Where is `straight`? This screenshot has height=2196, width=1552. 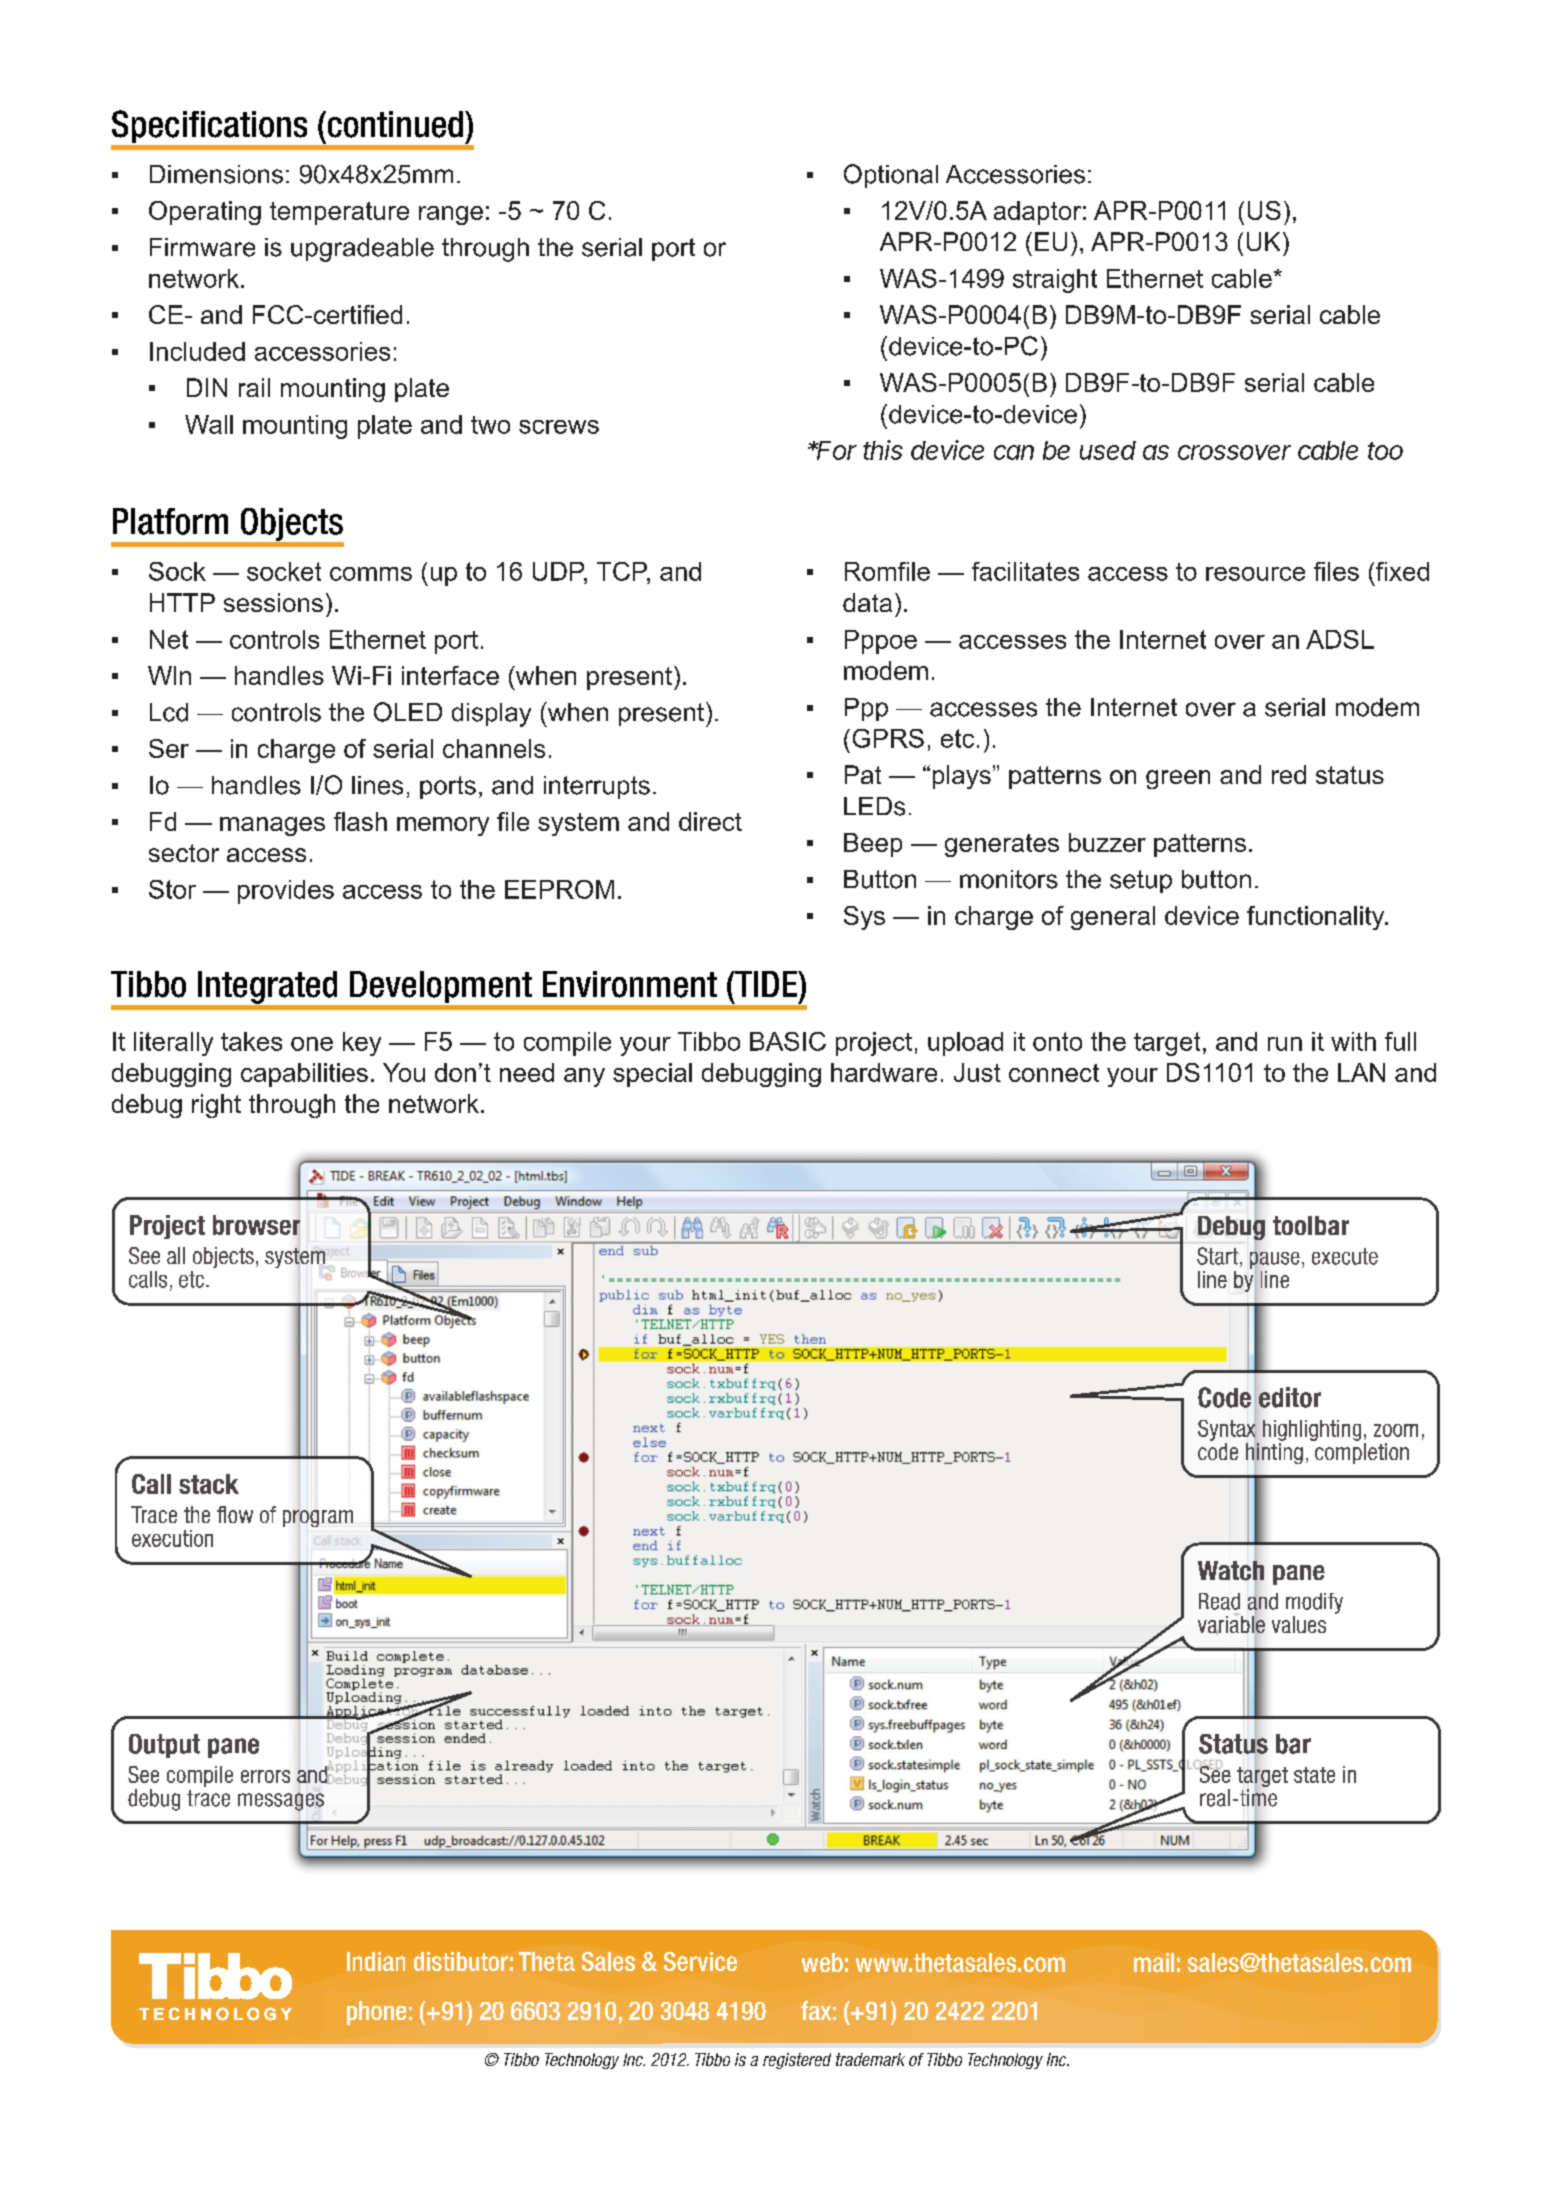
straight is located at coordinates (1055, 281).
